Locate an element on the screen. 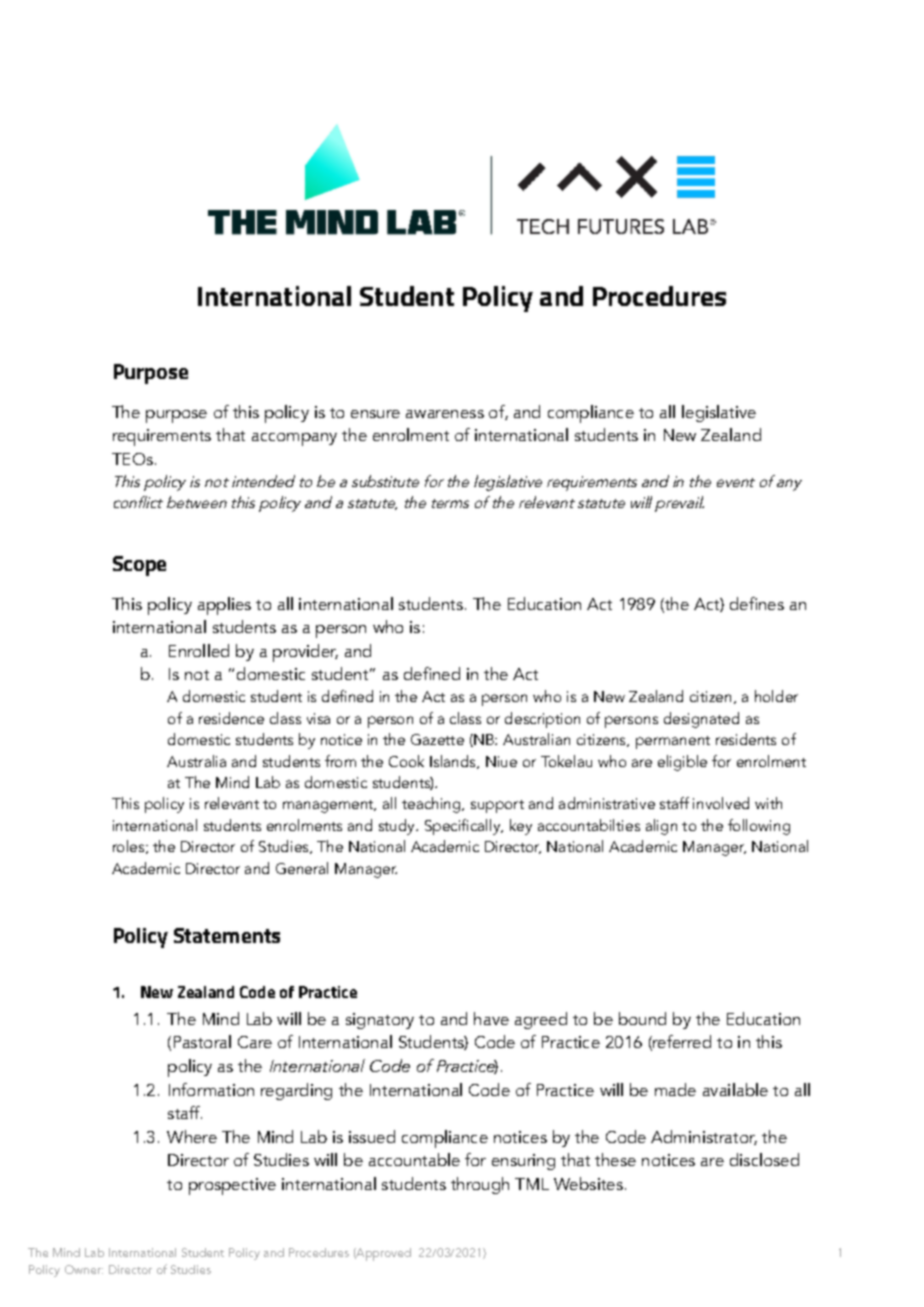  bound is located at coordinates (642, 1018).
